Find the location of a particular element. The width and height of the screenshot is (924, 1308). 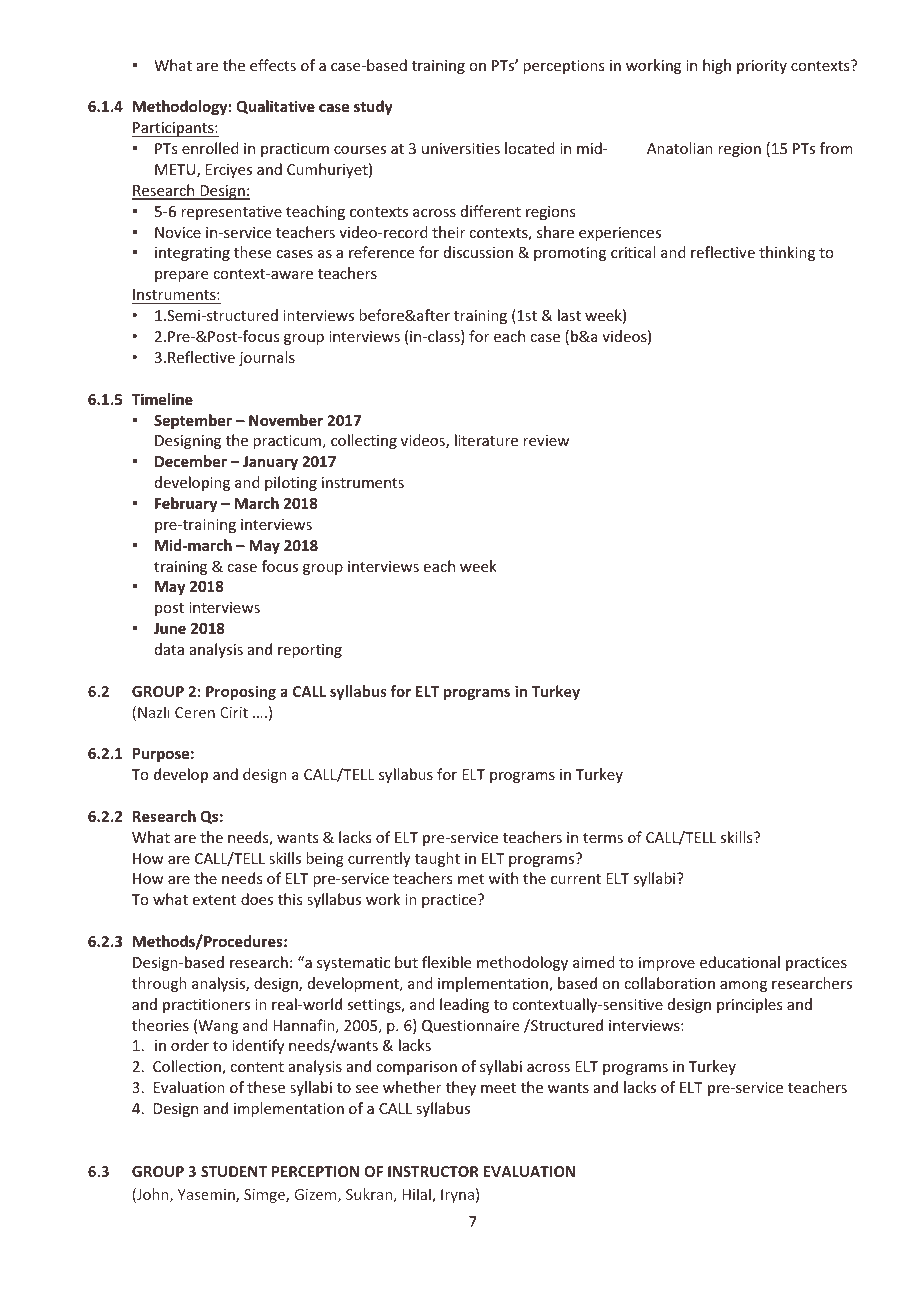

located is located at coordinates (530, 148).
